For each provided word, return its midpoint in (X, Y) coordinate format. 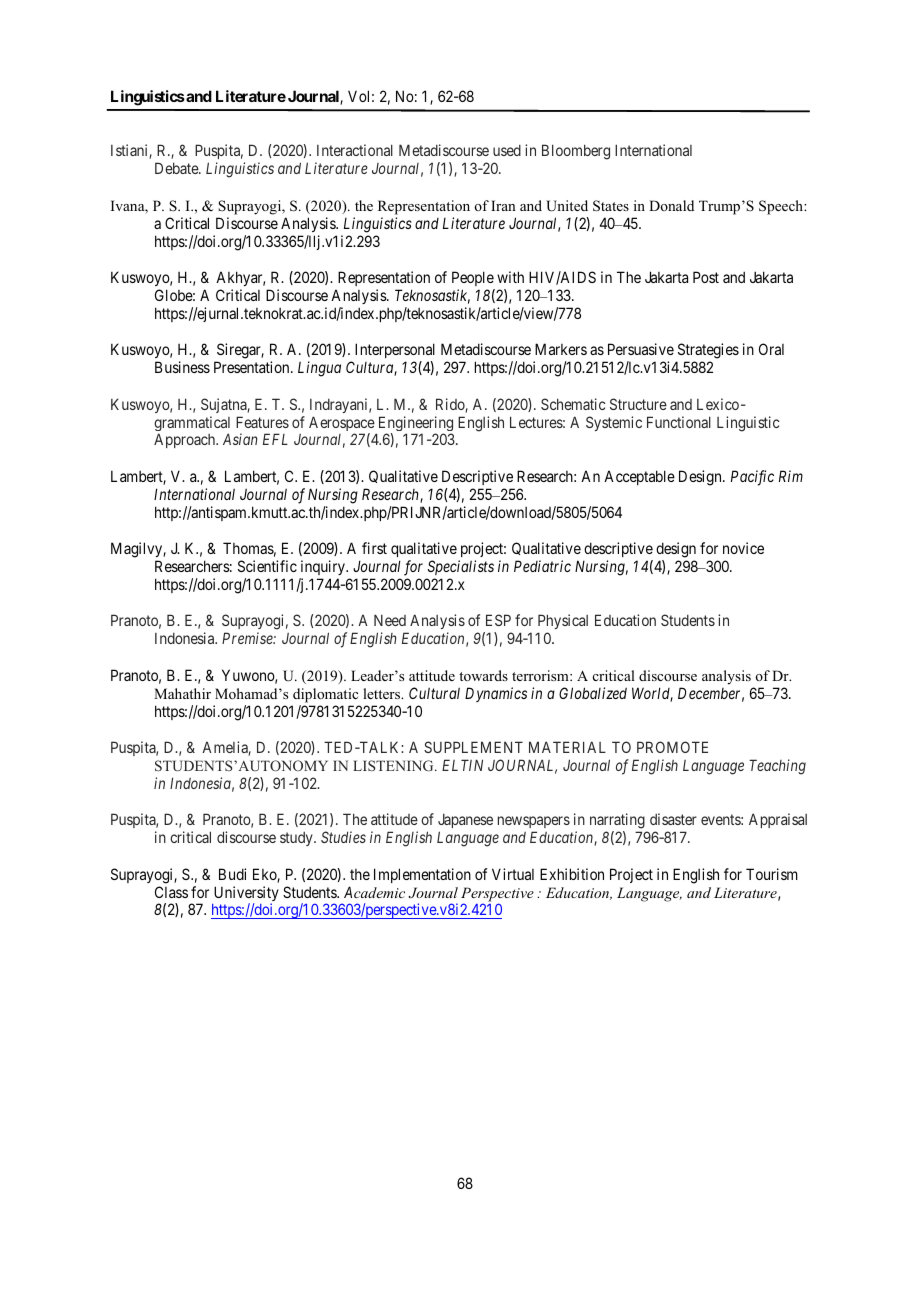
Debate (177, 168)
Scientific (267, 566)
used (507, 150)
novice (743, 548)
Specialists (461, 567)
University (246, 895)
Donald (671, 205)
